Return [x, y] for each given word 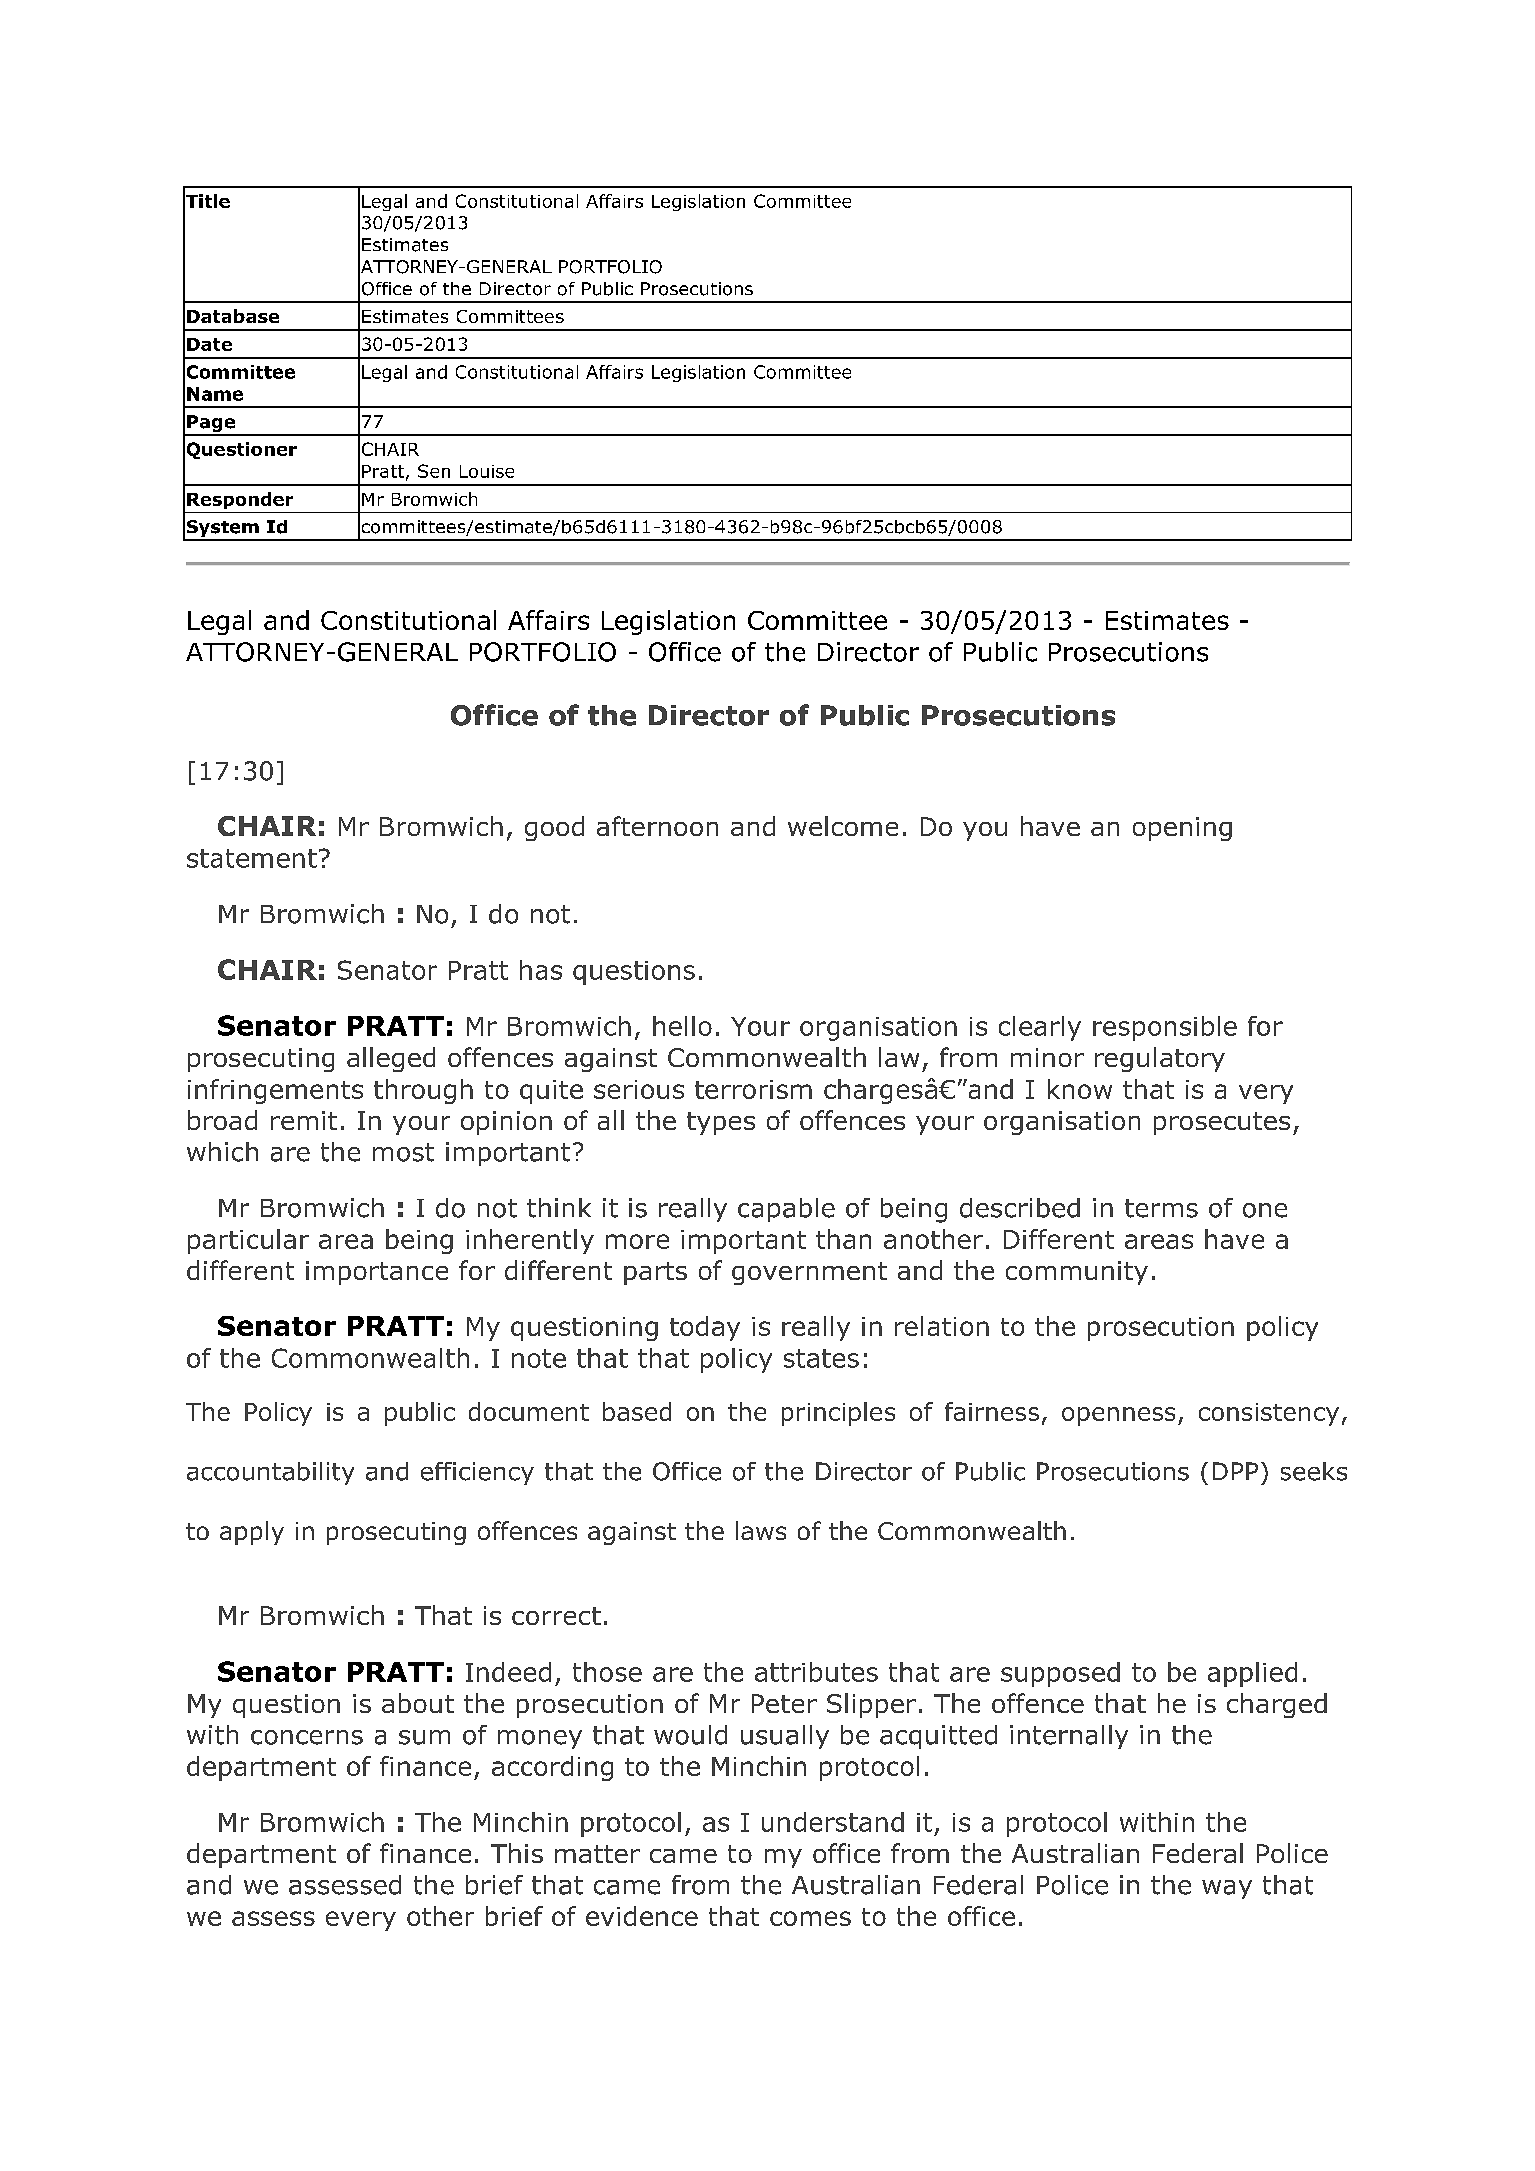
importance [377, 1273]
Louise [487, 471]
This [517, 1853]
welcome [843, 826]
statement [252, 858]
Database [233, 316]
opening [1182, 829]
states [821, 1358]
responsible [1165, 1028]
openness [1118, 1416]
